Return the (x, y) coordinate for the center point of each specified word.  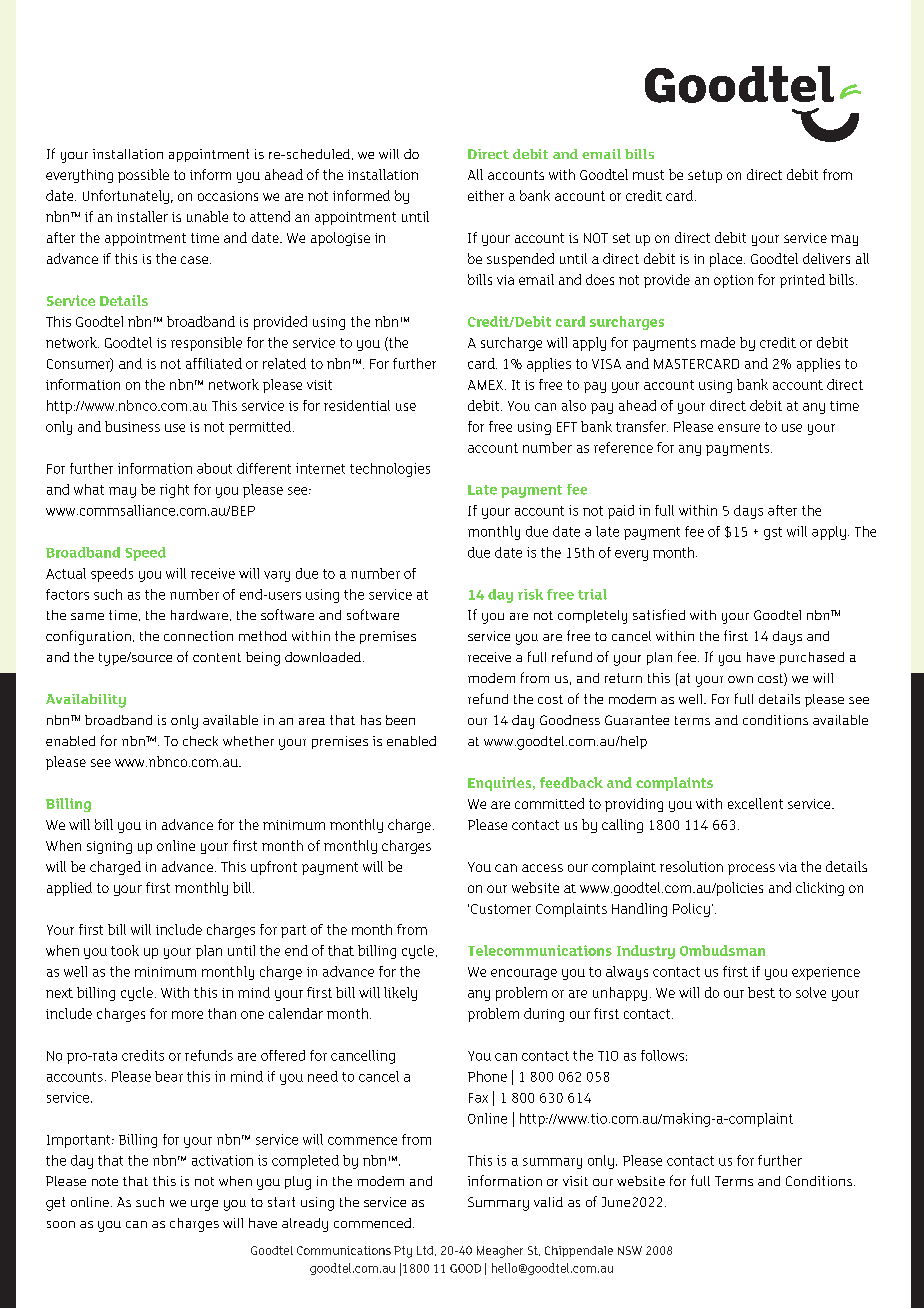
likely (400, 994)
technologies (390, 470)
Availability (86, 701)
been (400, 720)
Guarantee (637, 720)
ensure (739, 428)
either (486, 195)
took (125, 950)
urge (204, 1205)
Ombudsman (722, 950)
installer (142, 216)
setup (705, 176)
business (132, 426)
